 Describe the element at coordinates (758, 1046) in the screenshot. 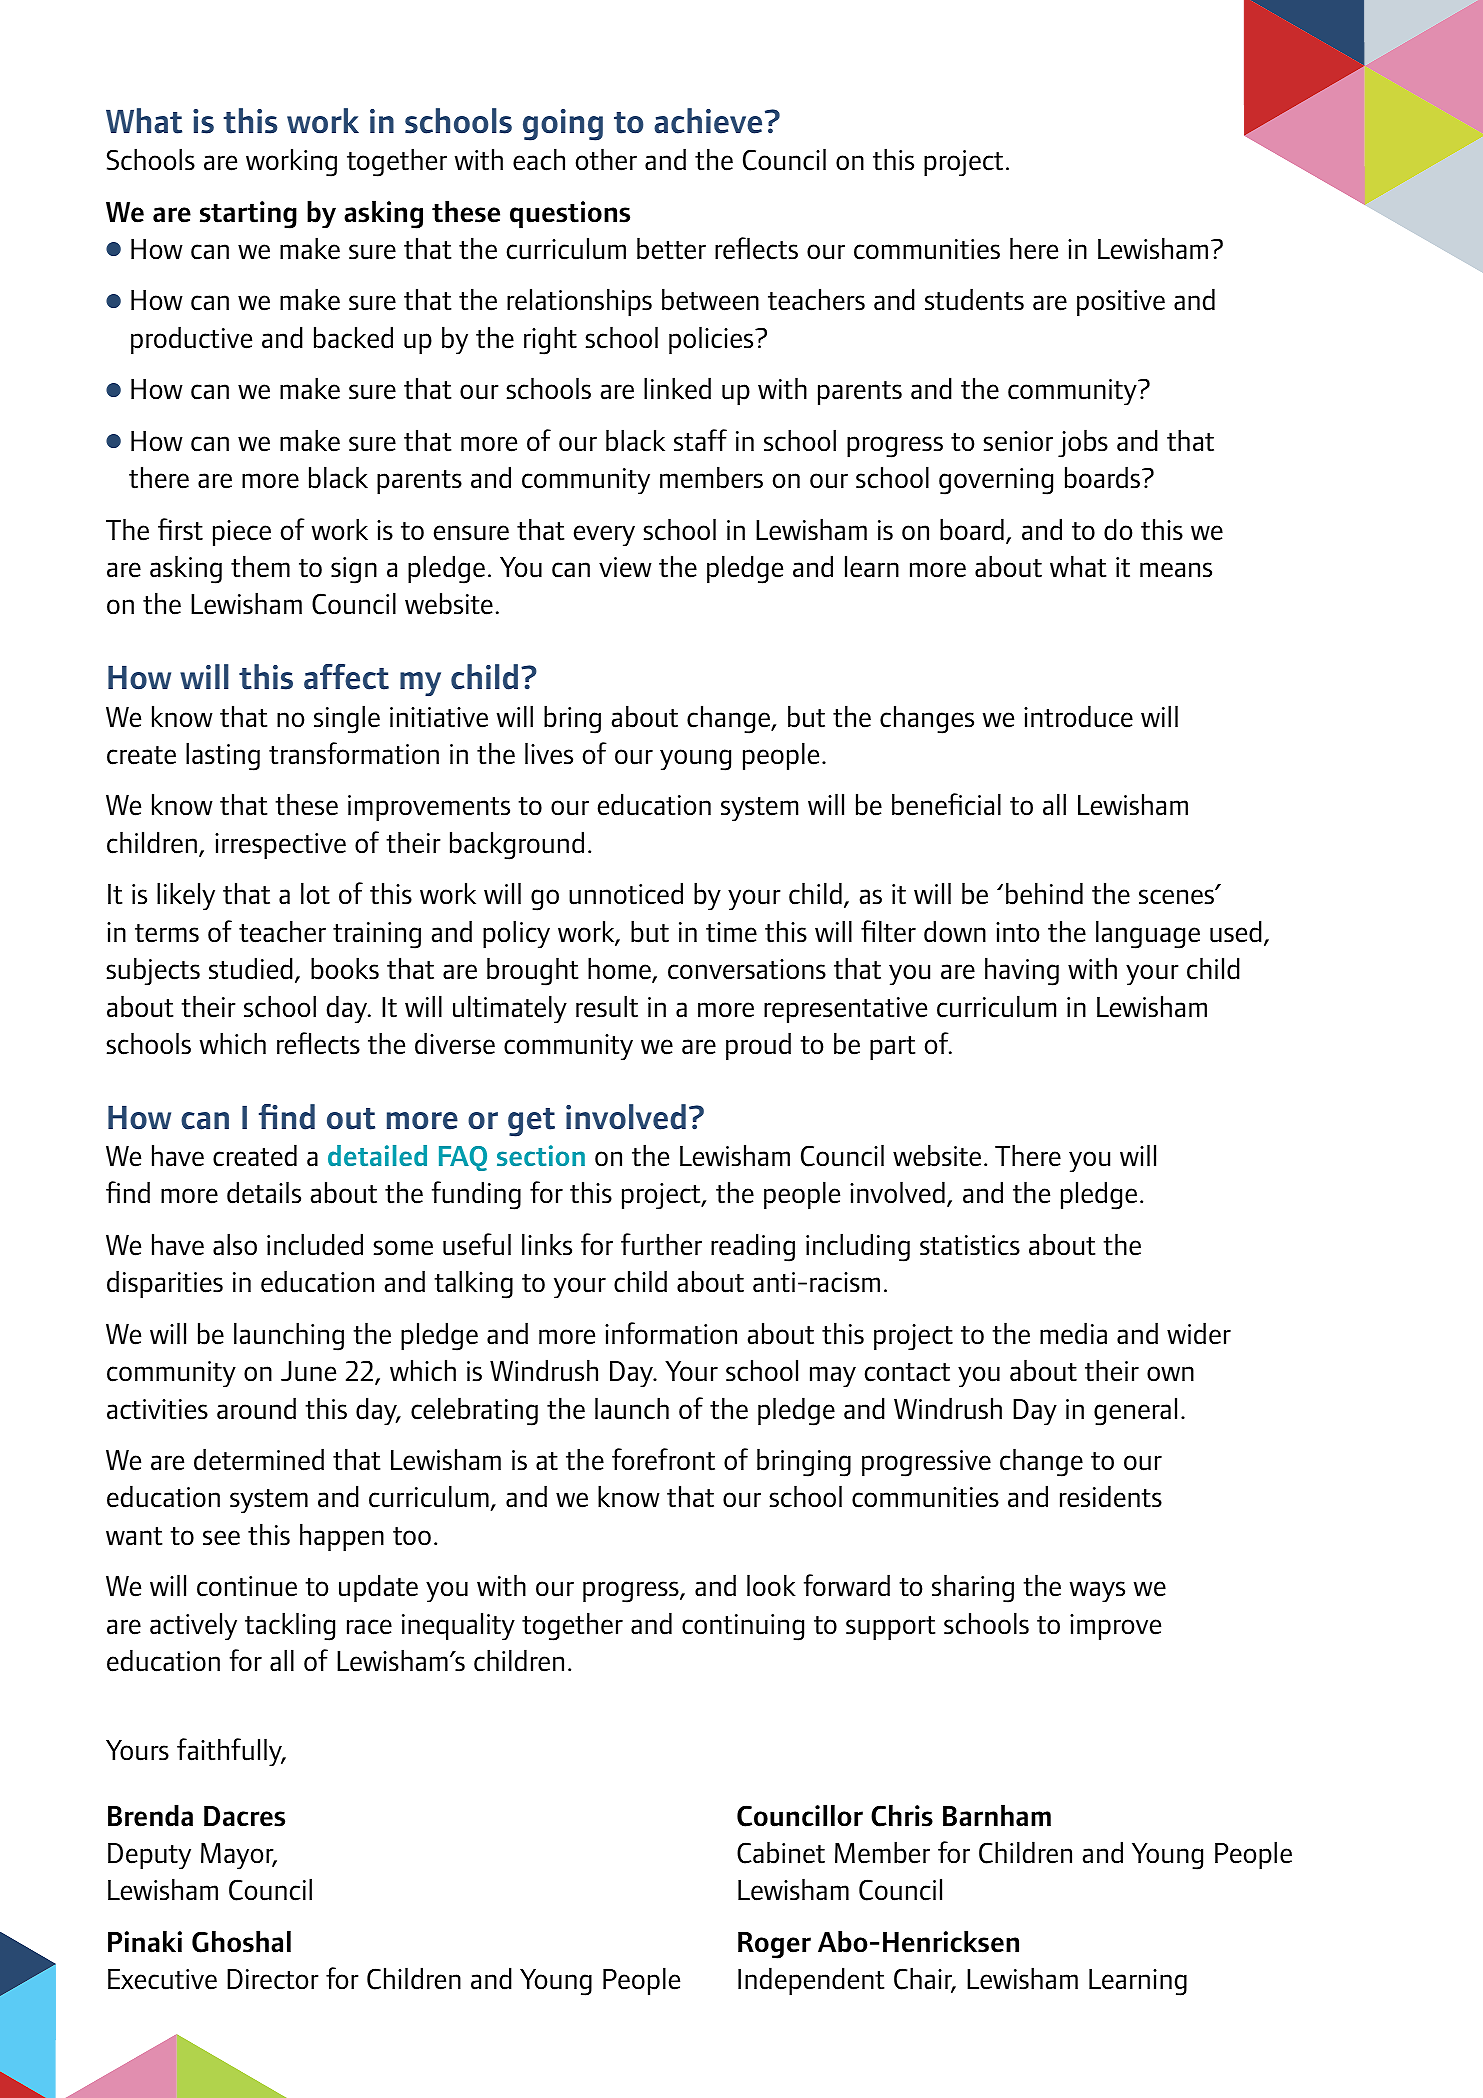

I see `proud` at that location.
